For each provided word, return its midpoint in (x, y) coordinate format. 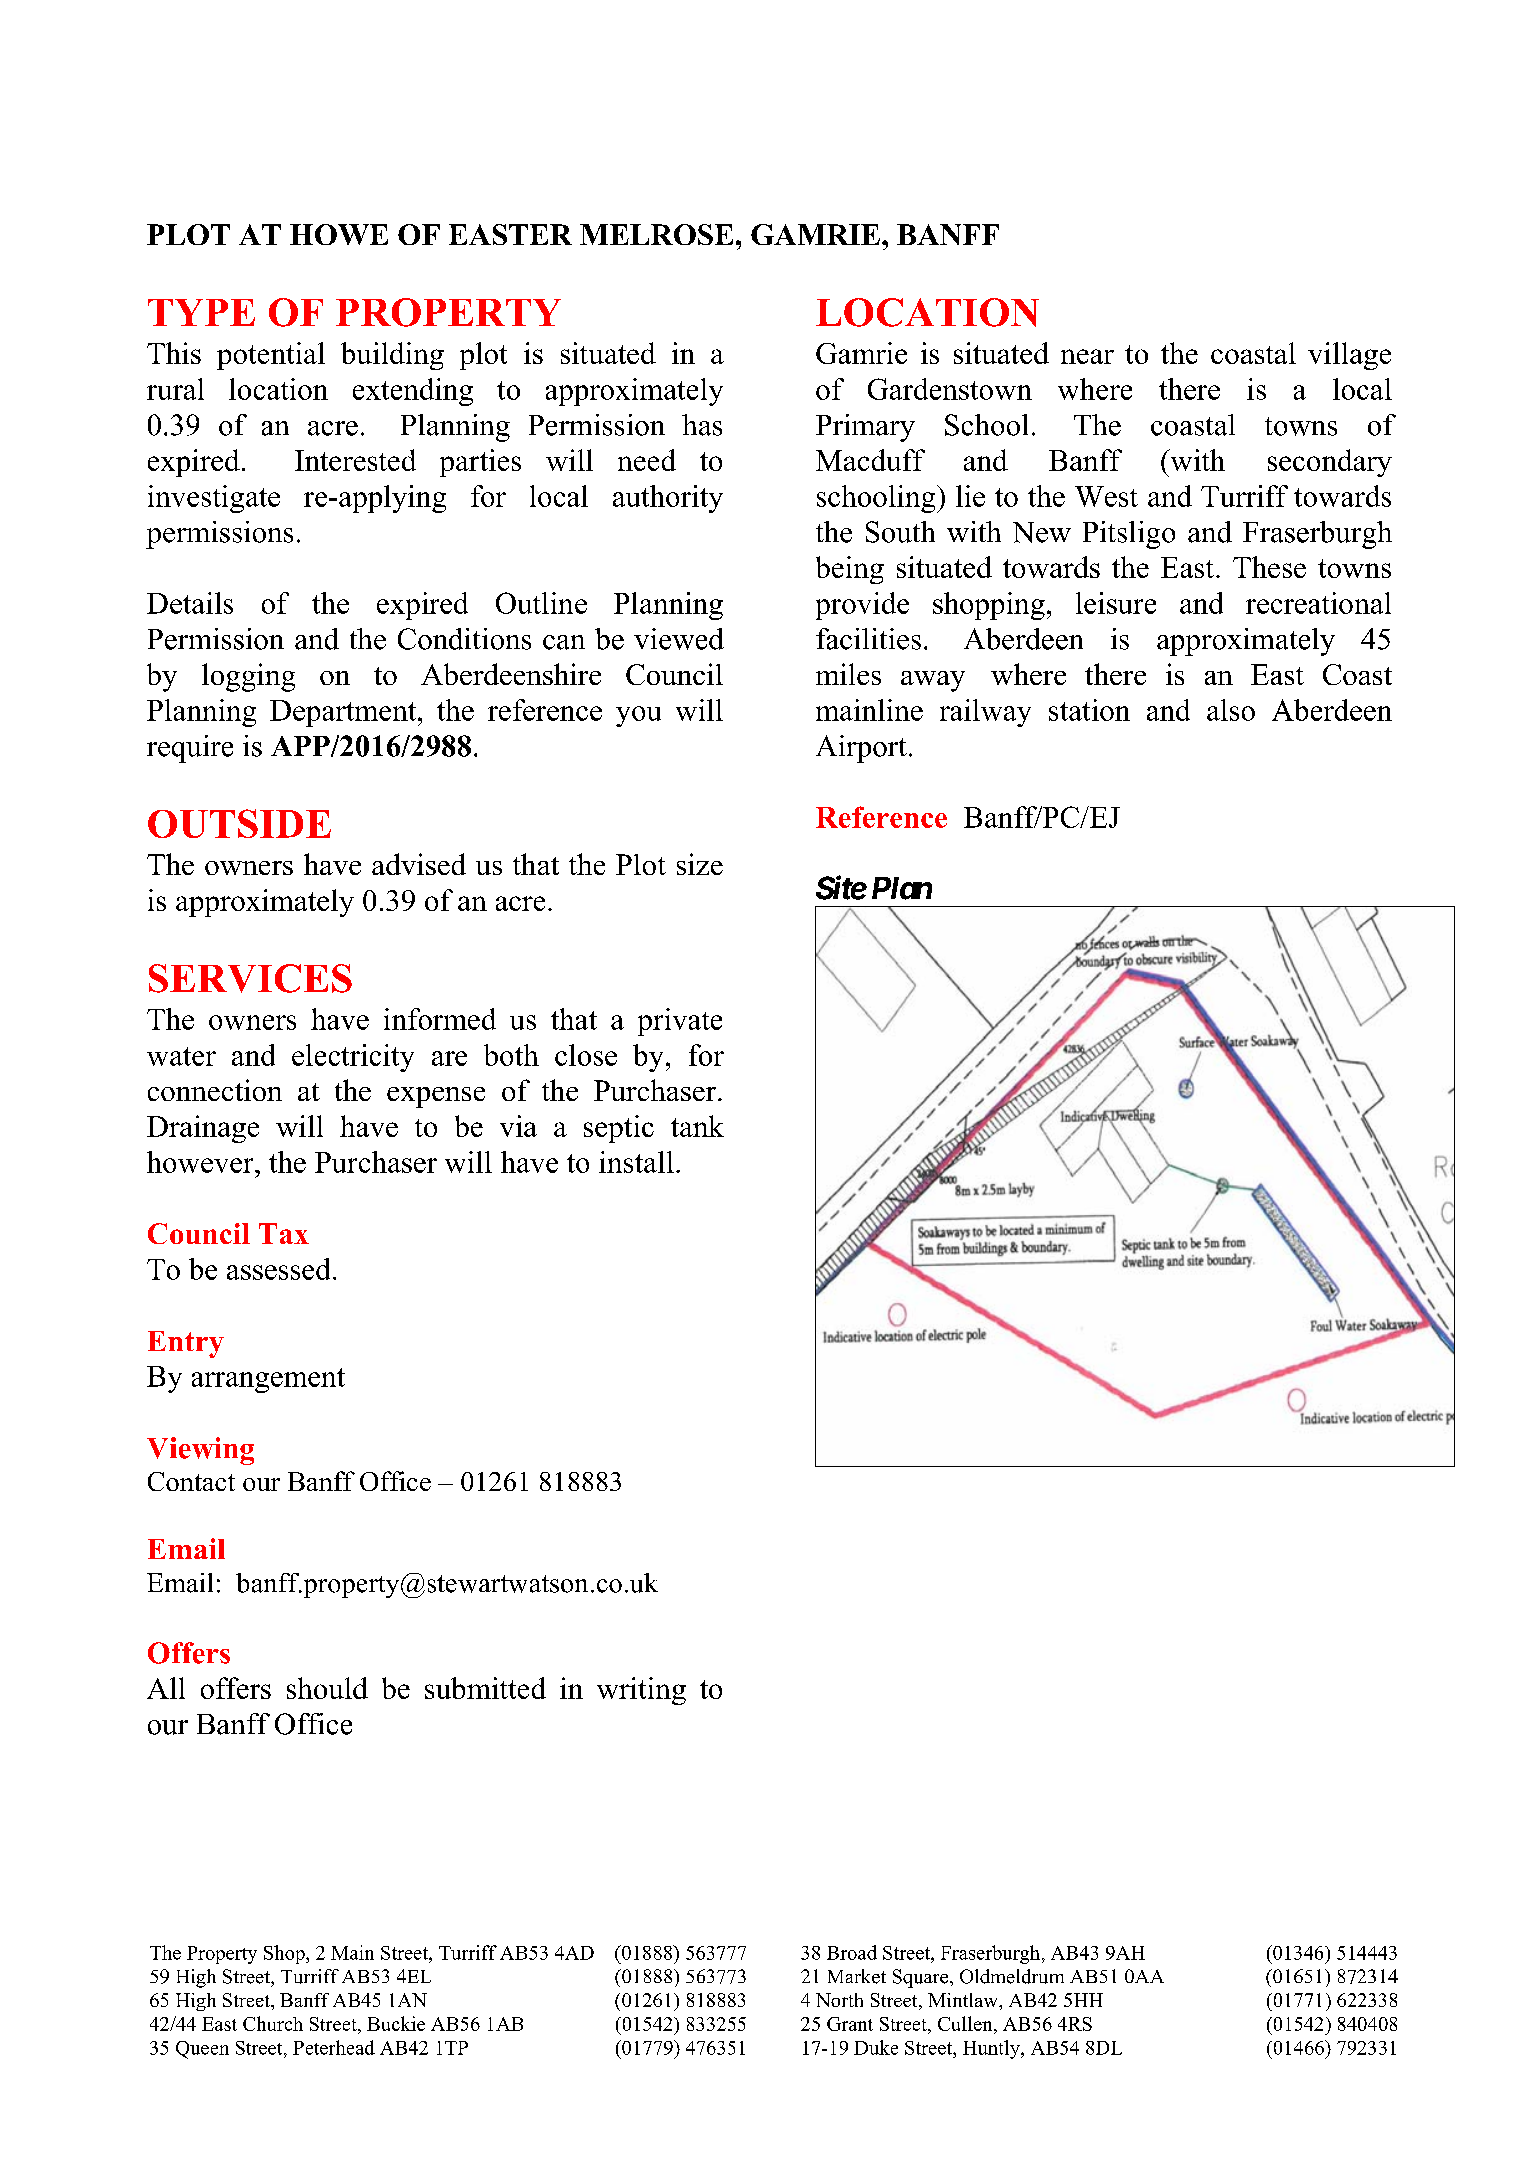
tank (697, 1126)
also (1231, 710)
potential (271, 356)
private (680, 1022)
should (327, 1688)
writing (641, 1691)
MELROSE (656, 234)
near (1087, 356)
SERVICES (250, 978)
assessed (278, 1269)
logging (248, 677)
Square (920, 1978)
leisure (1116, 603)
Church (273, 2023)
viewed (679, 639)
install (636, 1162)
